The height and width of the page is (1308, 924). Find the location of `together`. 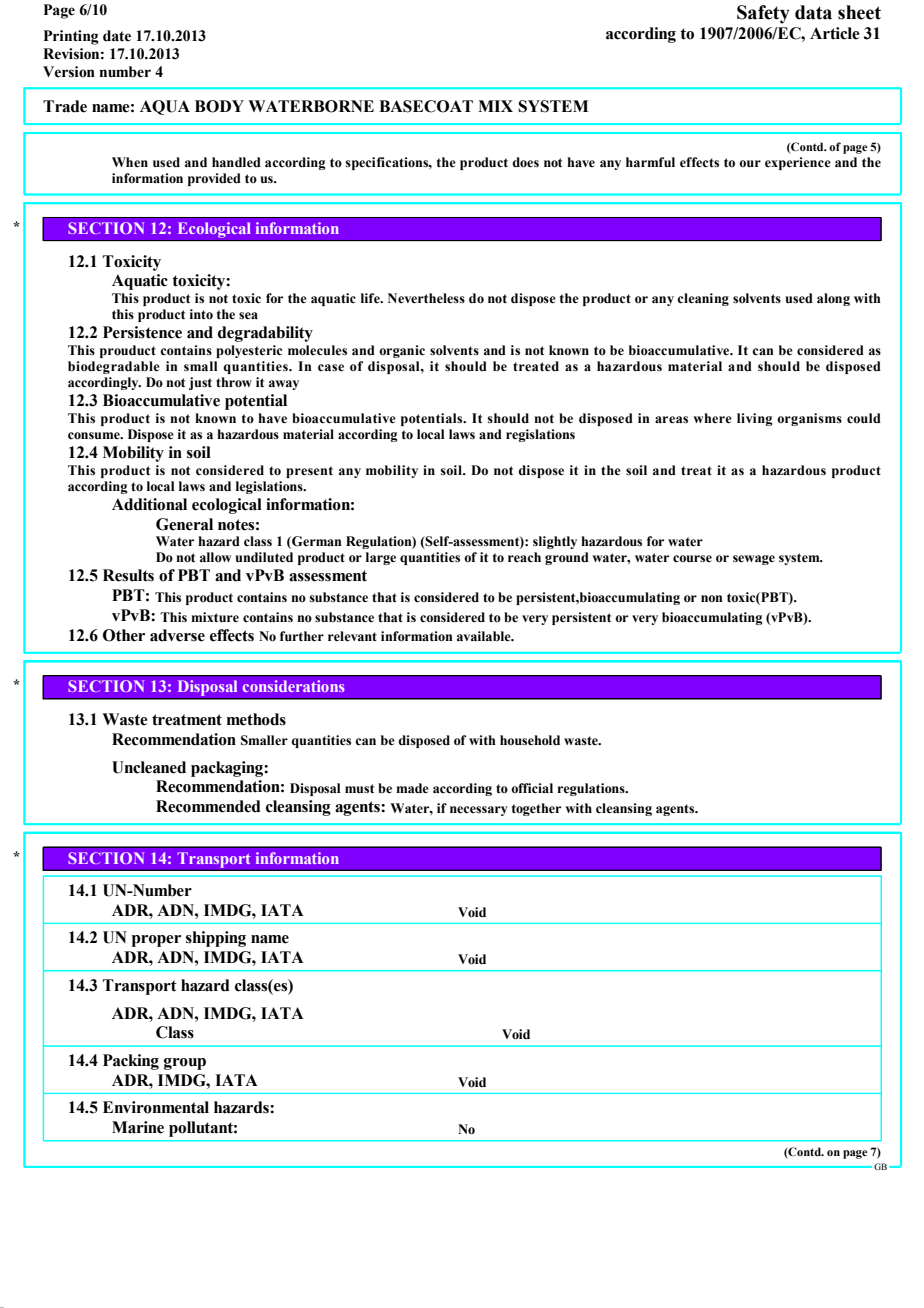

together is located at coordinates (536, 809).
